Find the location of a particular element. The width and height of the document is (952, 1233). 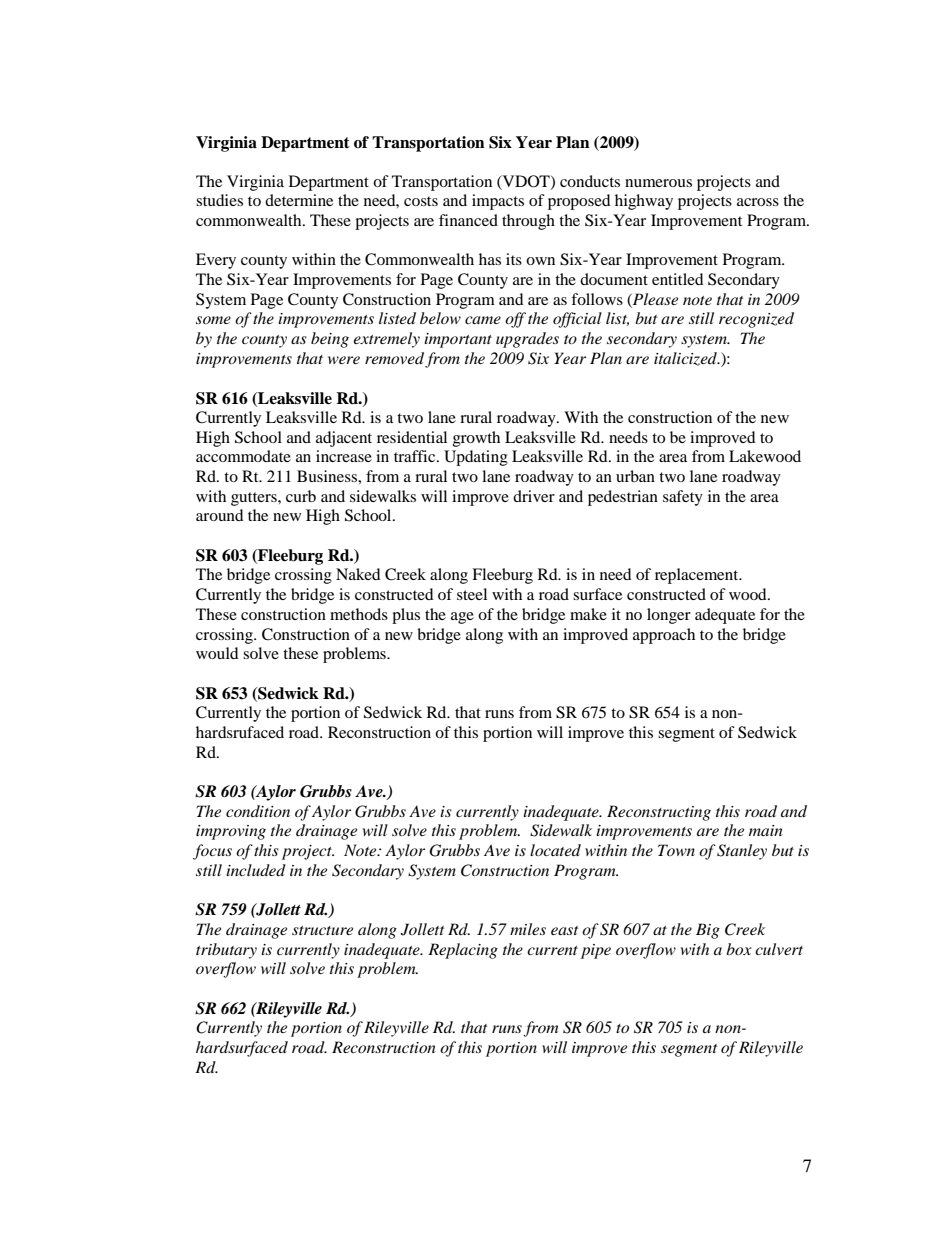

miles is located at coordinates (528, 929).
